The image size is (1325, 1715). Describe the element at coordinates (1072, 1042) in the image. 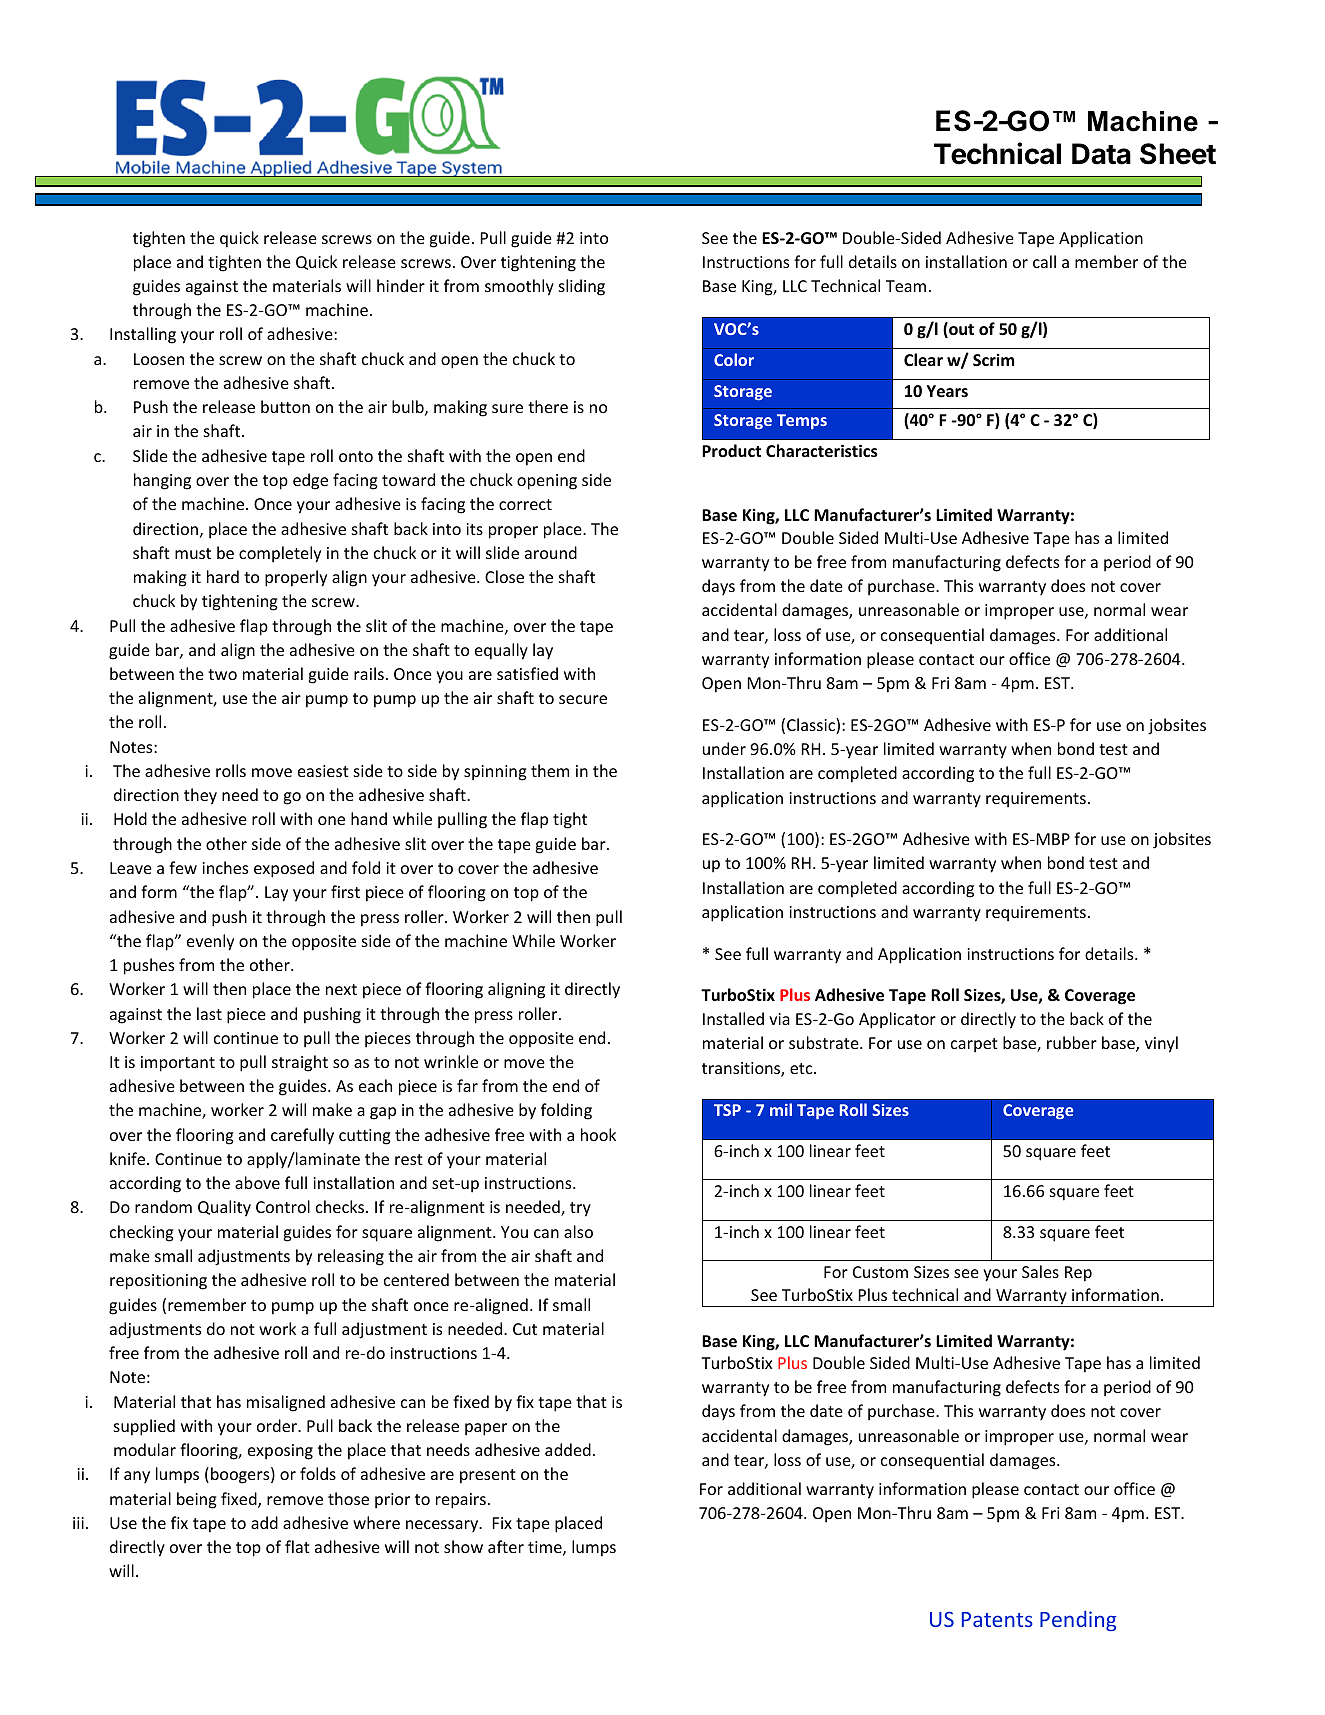

I see `rubber` at that location.
